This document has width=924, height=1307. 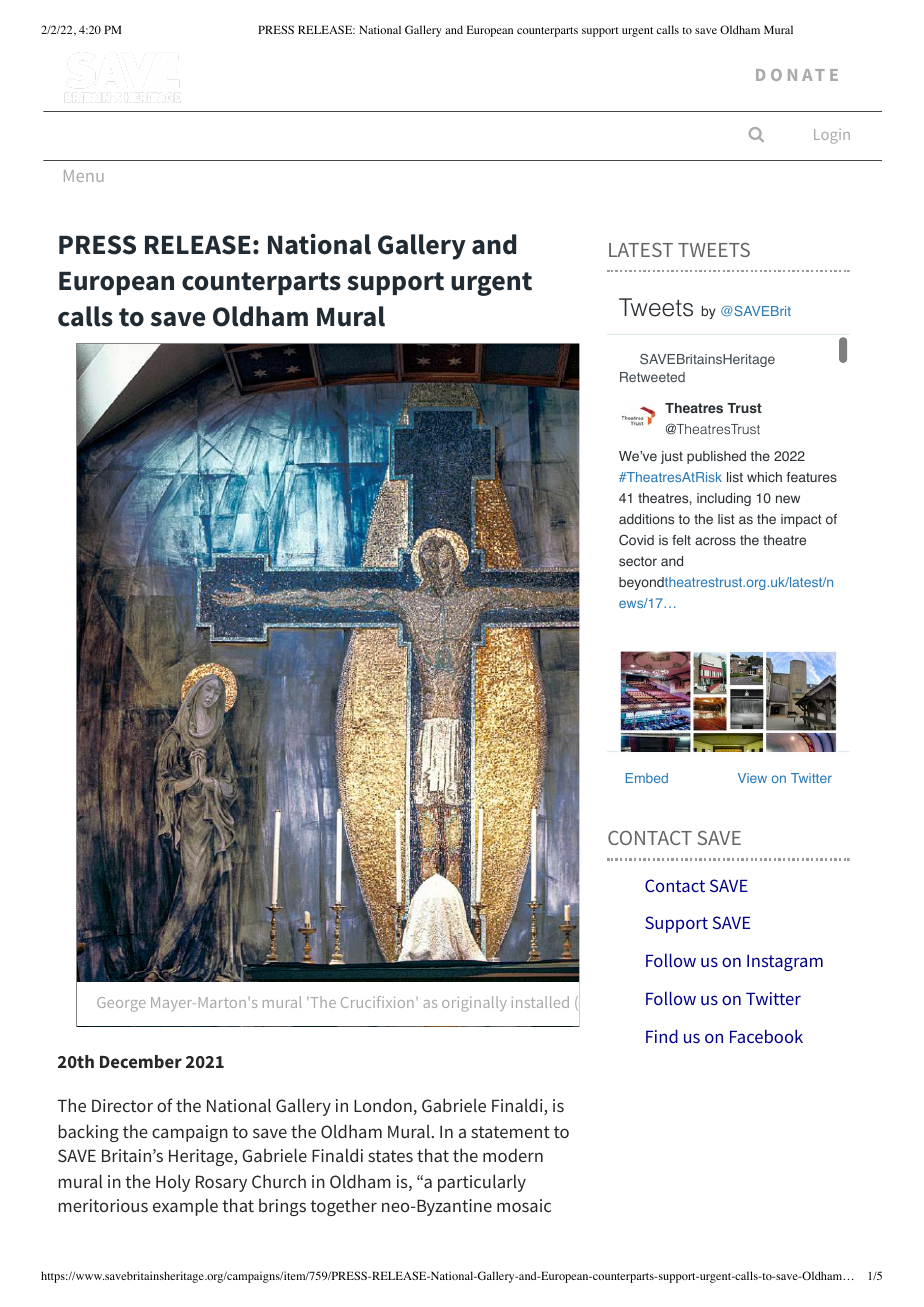 What do you see at coordinates (647, 778) in the document?
I see `Embed` at bounding box center [647, 778].
